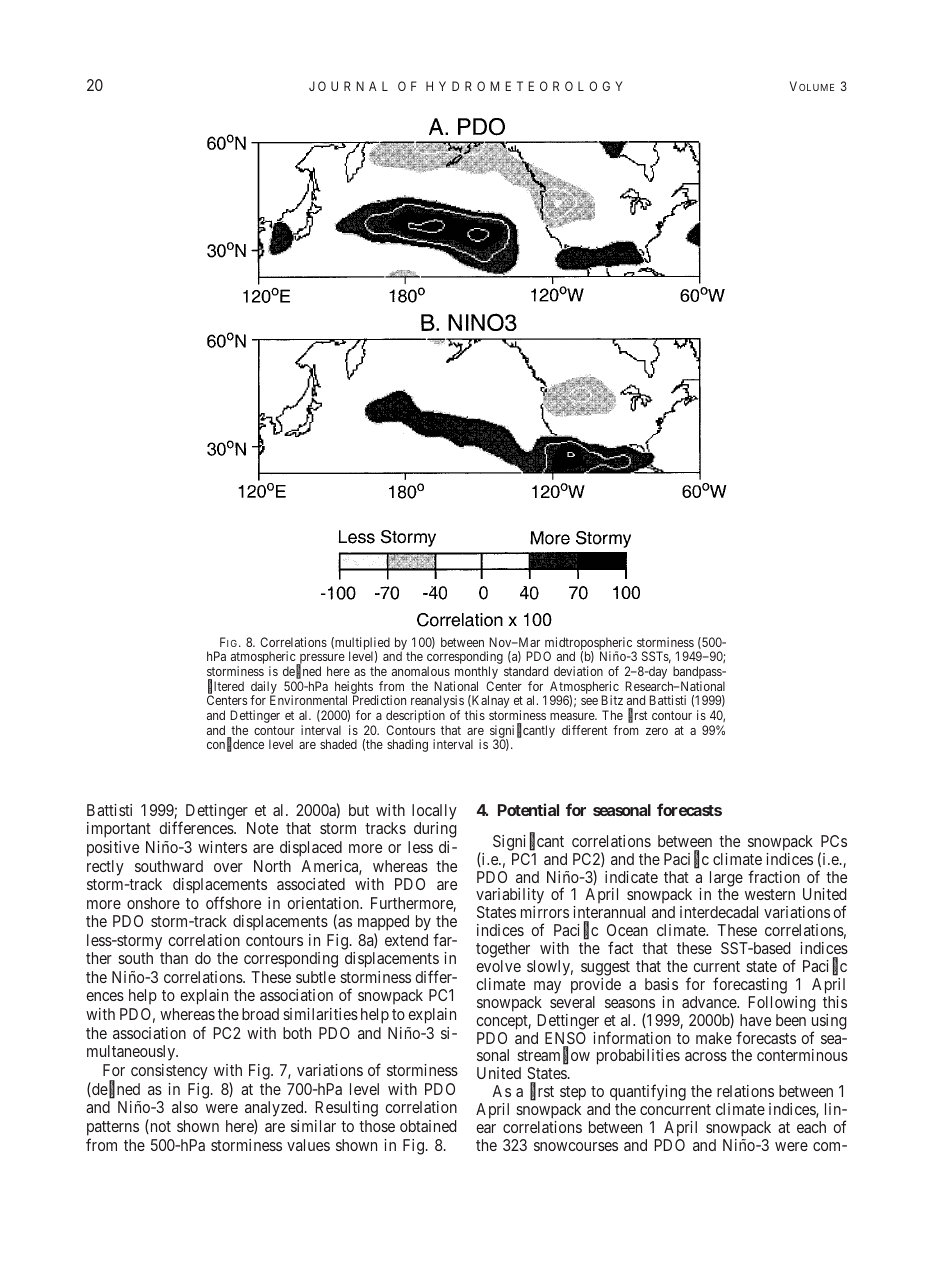 This screenshot has height=1288, width=936. Describe the element at coordinates (308, 700) in the screenshot. I see `Environmental` at that location.
